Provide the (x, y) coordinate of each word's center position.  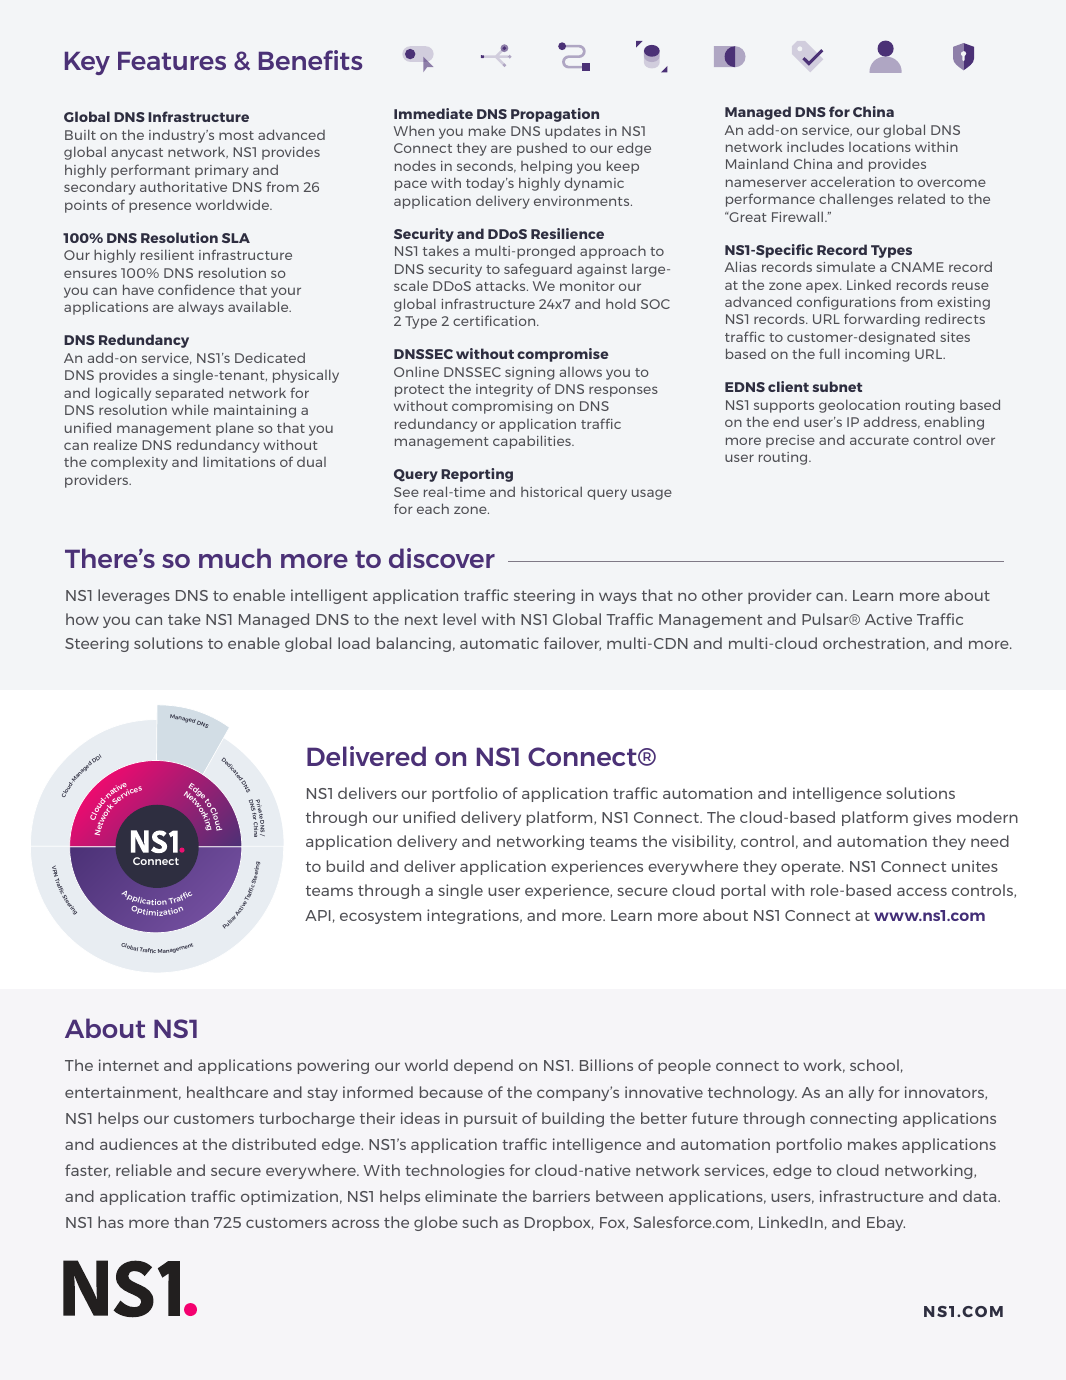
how (82, 619)
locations (880, 147)
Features (172, 60)
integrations (474, 916)
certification (495, 320)
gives (932, 818)
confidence (196, 289)
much (235, 558)
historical (551, 491)
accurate (879, 440)
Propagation (555, 115)
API (318, 915)
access (922, 891)
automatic (499, 643)
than (191, 1222)
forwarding (882, 320)
